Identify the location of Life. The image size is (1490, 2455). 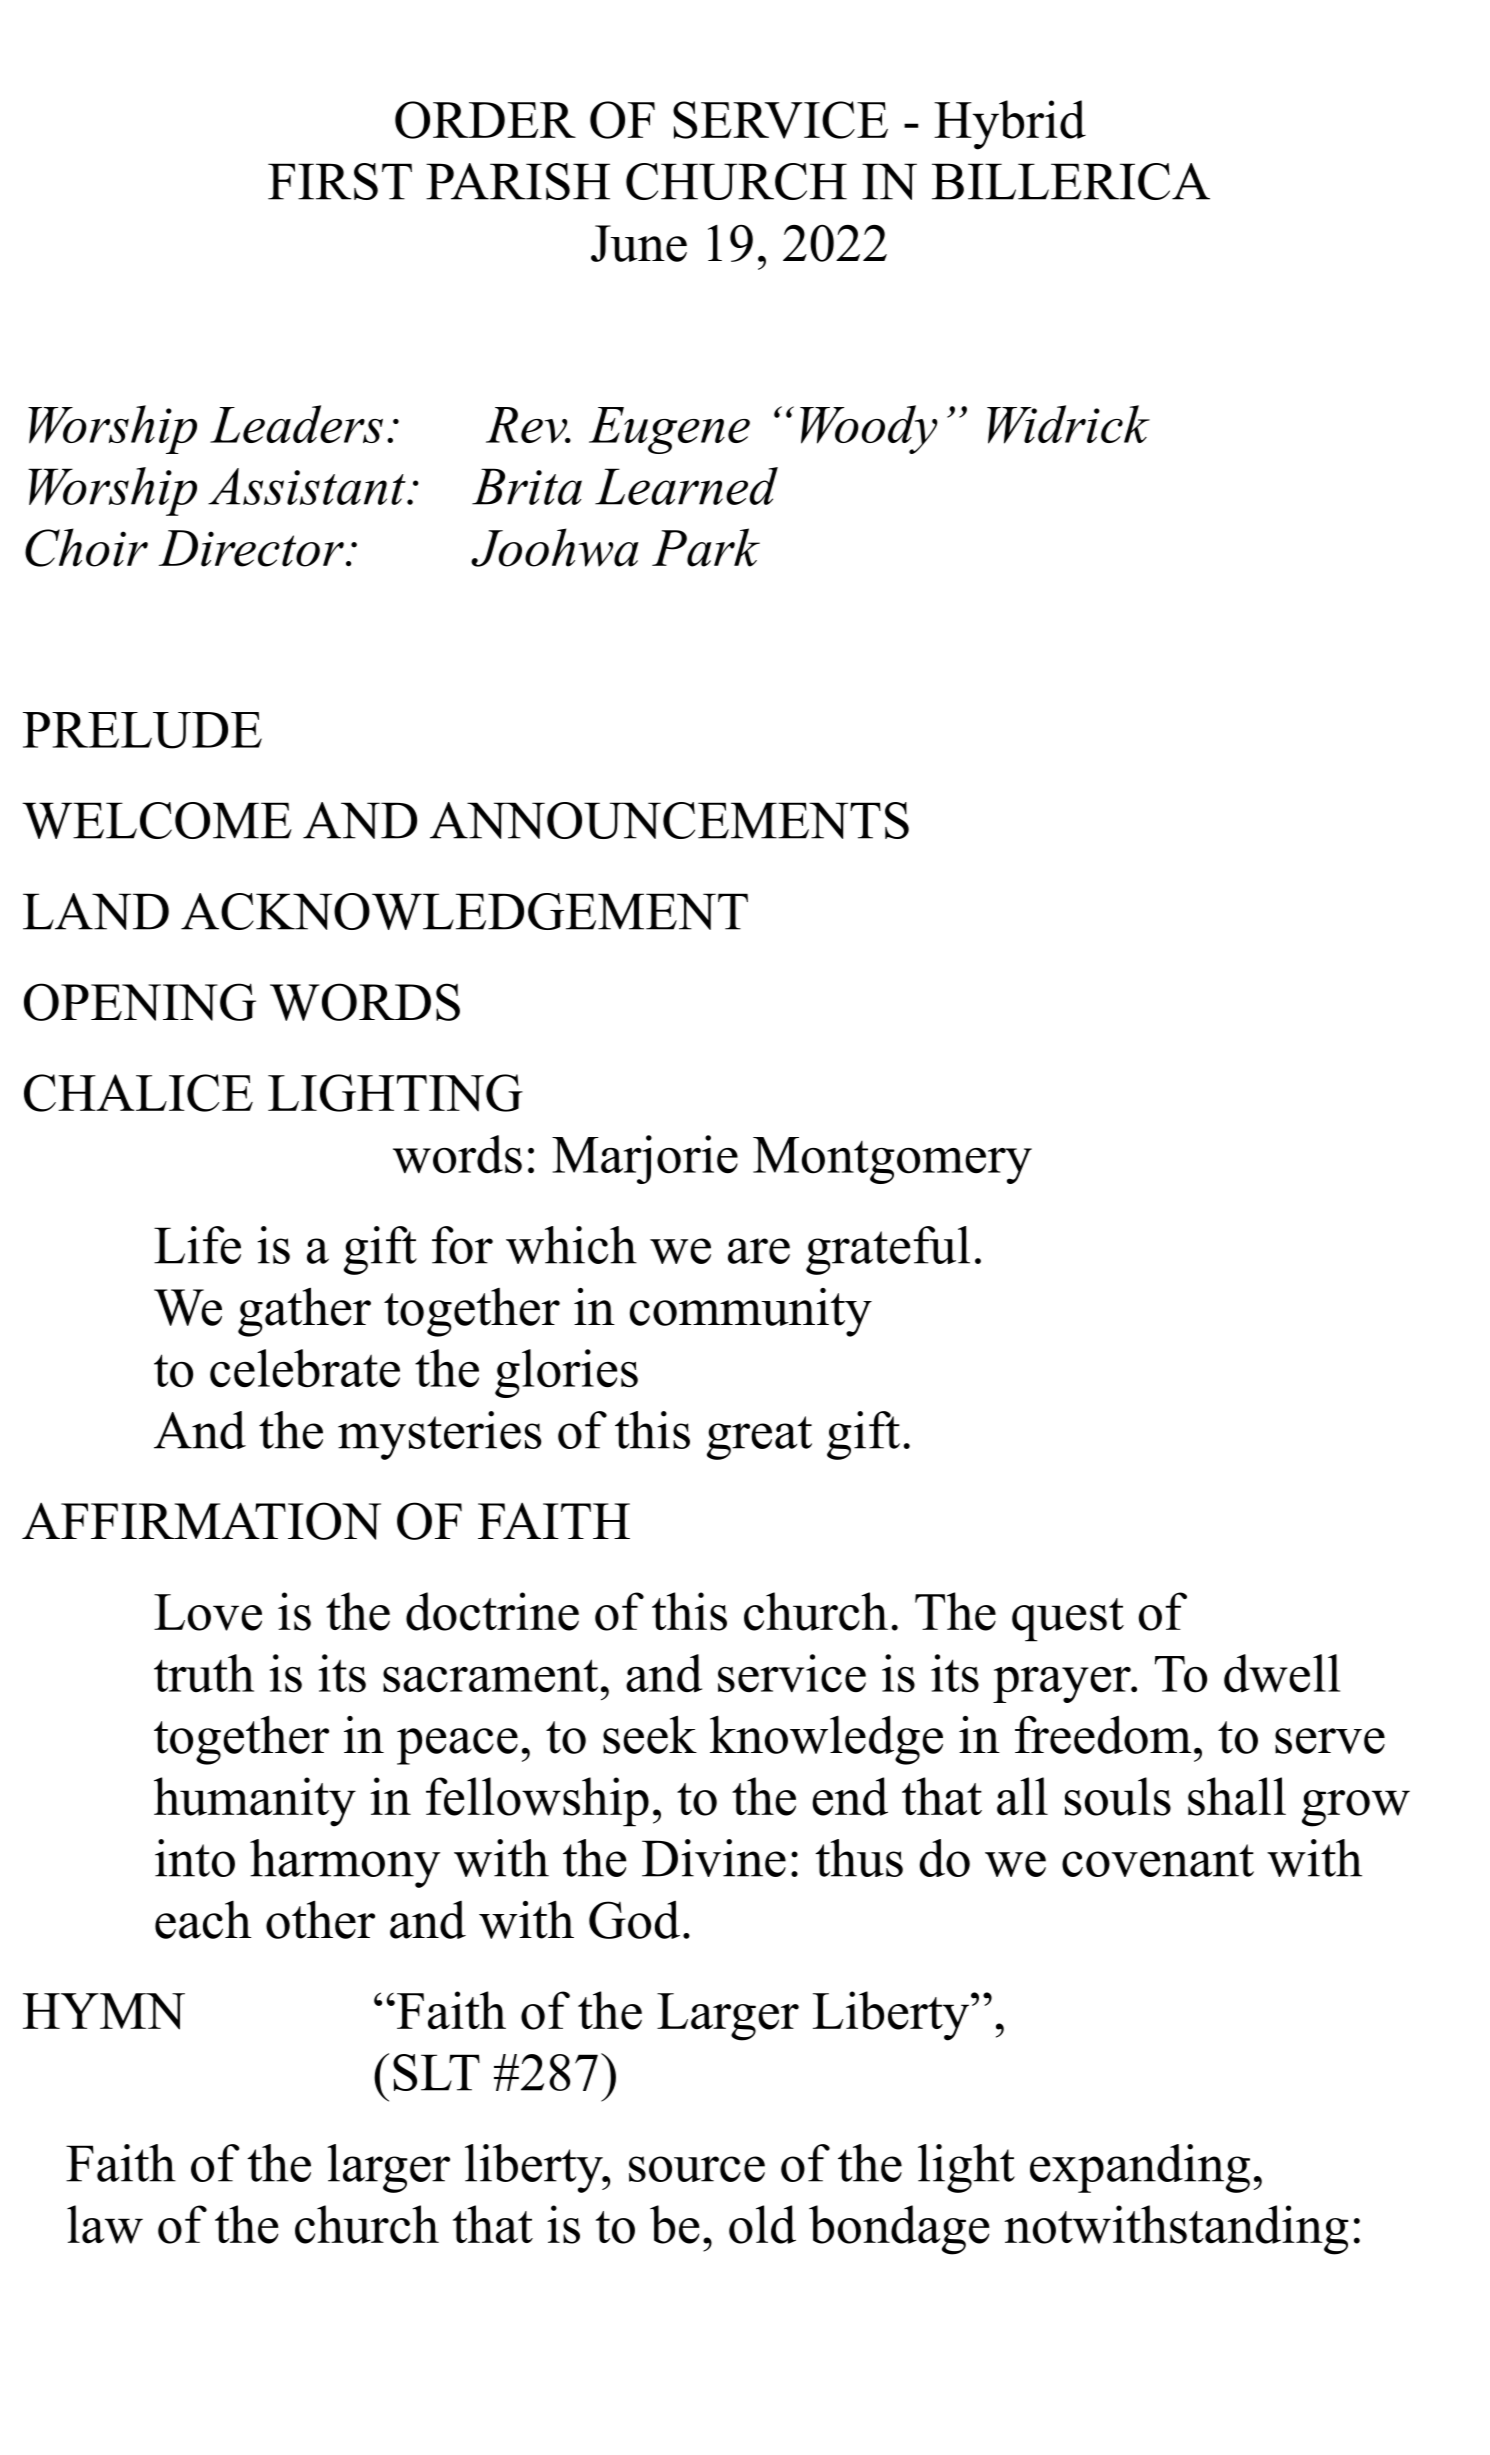
(197, 1245).
